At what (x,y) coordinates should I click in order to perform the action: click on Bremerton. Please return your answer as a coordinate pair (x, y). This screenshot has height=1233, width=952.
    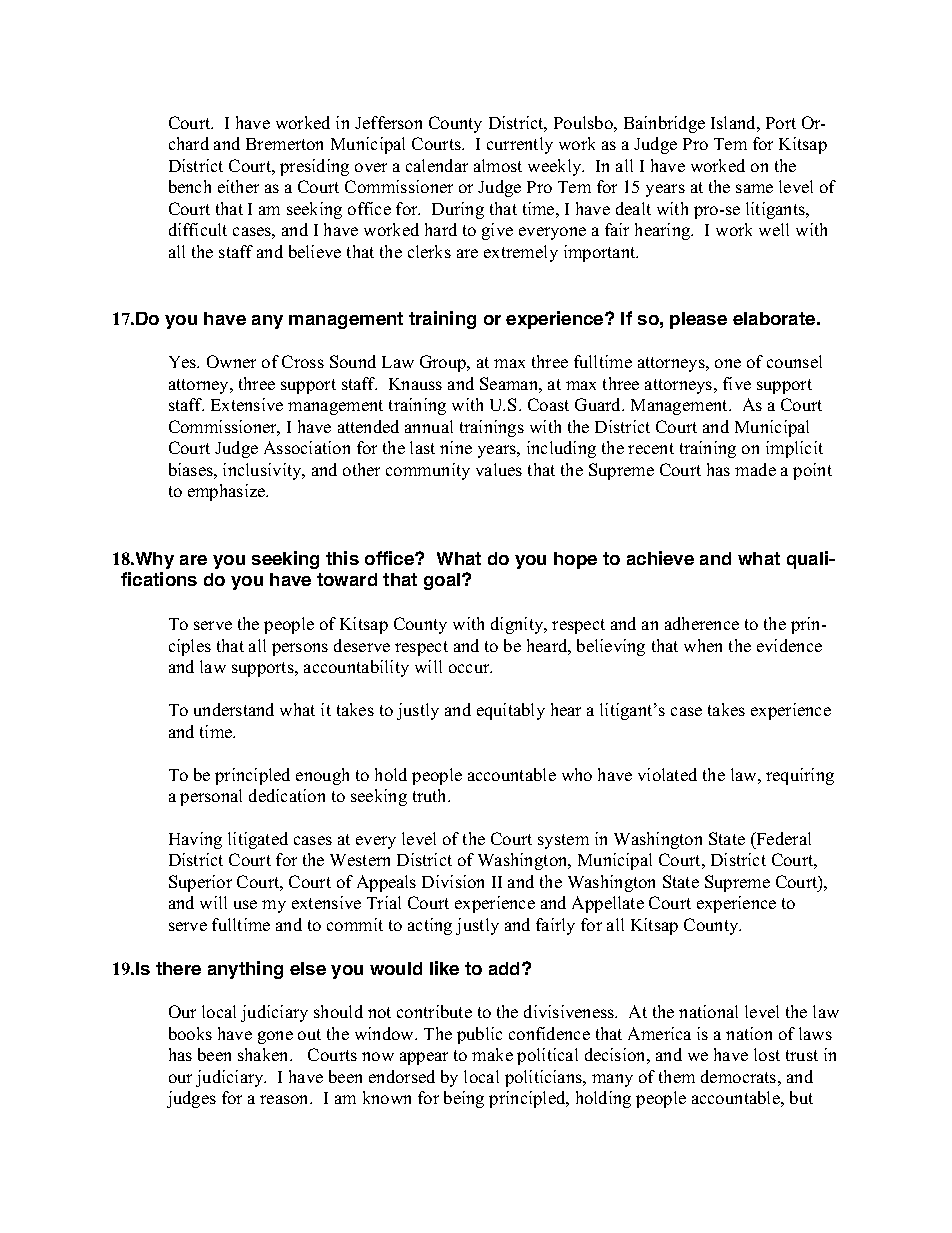
    Looking at the image, I should click on (284, 144).
